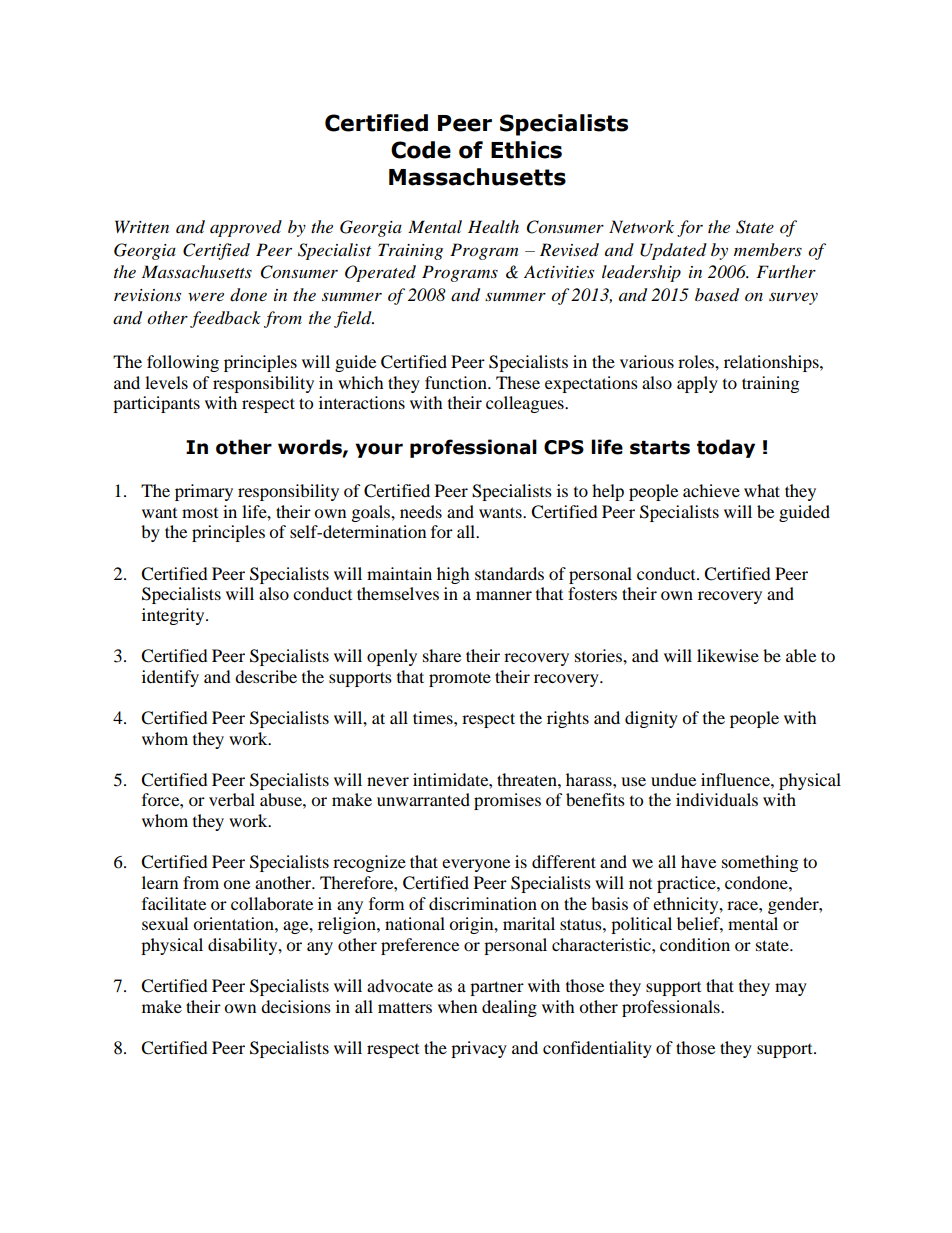 The height and width of the screenshot is (1233, 952). I want to click on approved, so click(246, 228).
